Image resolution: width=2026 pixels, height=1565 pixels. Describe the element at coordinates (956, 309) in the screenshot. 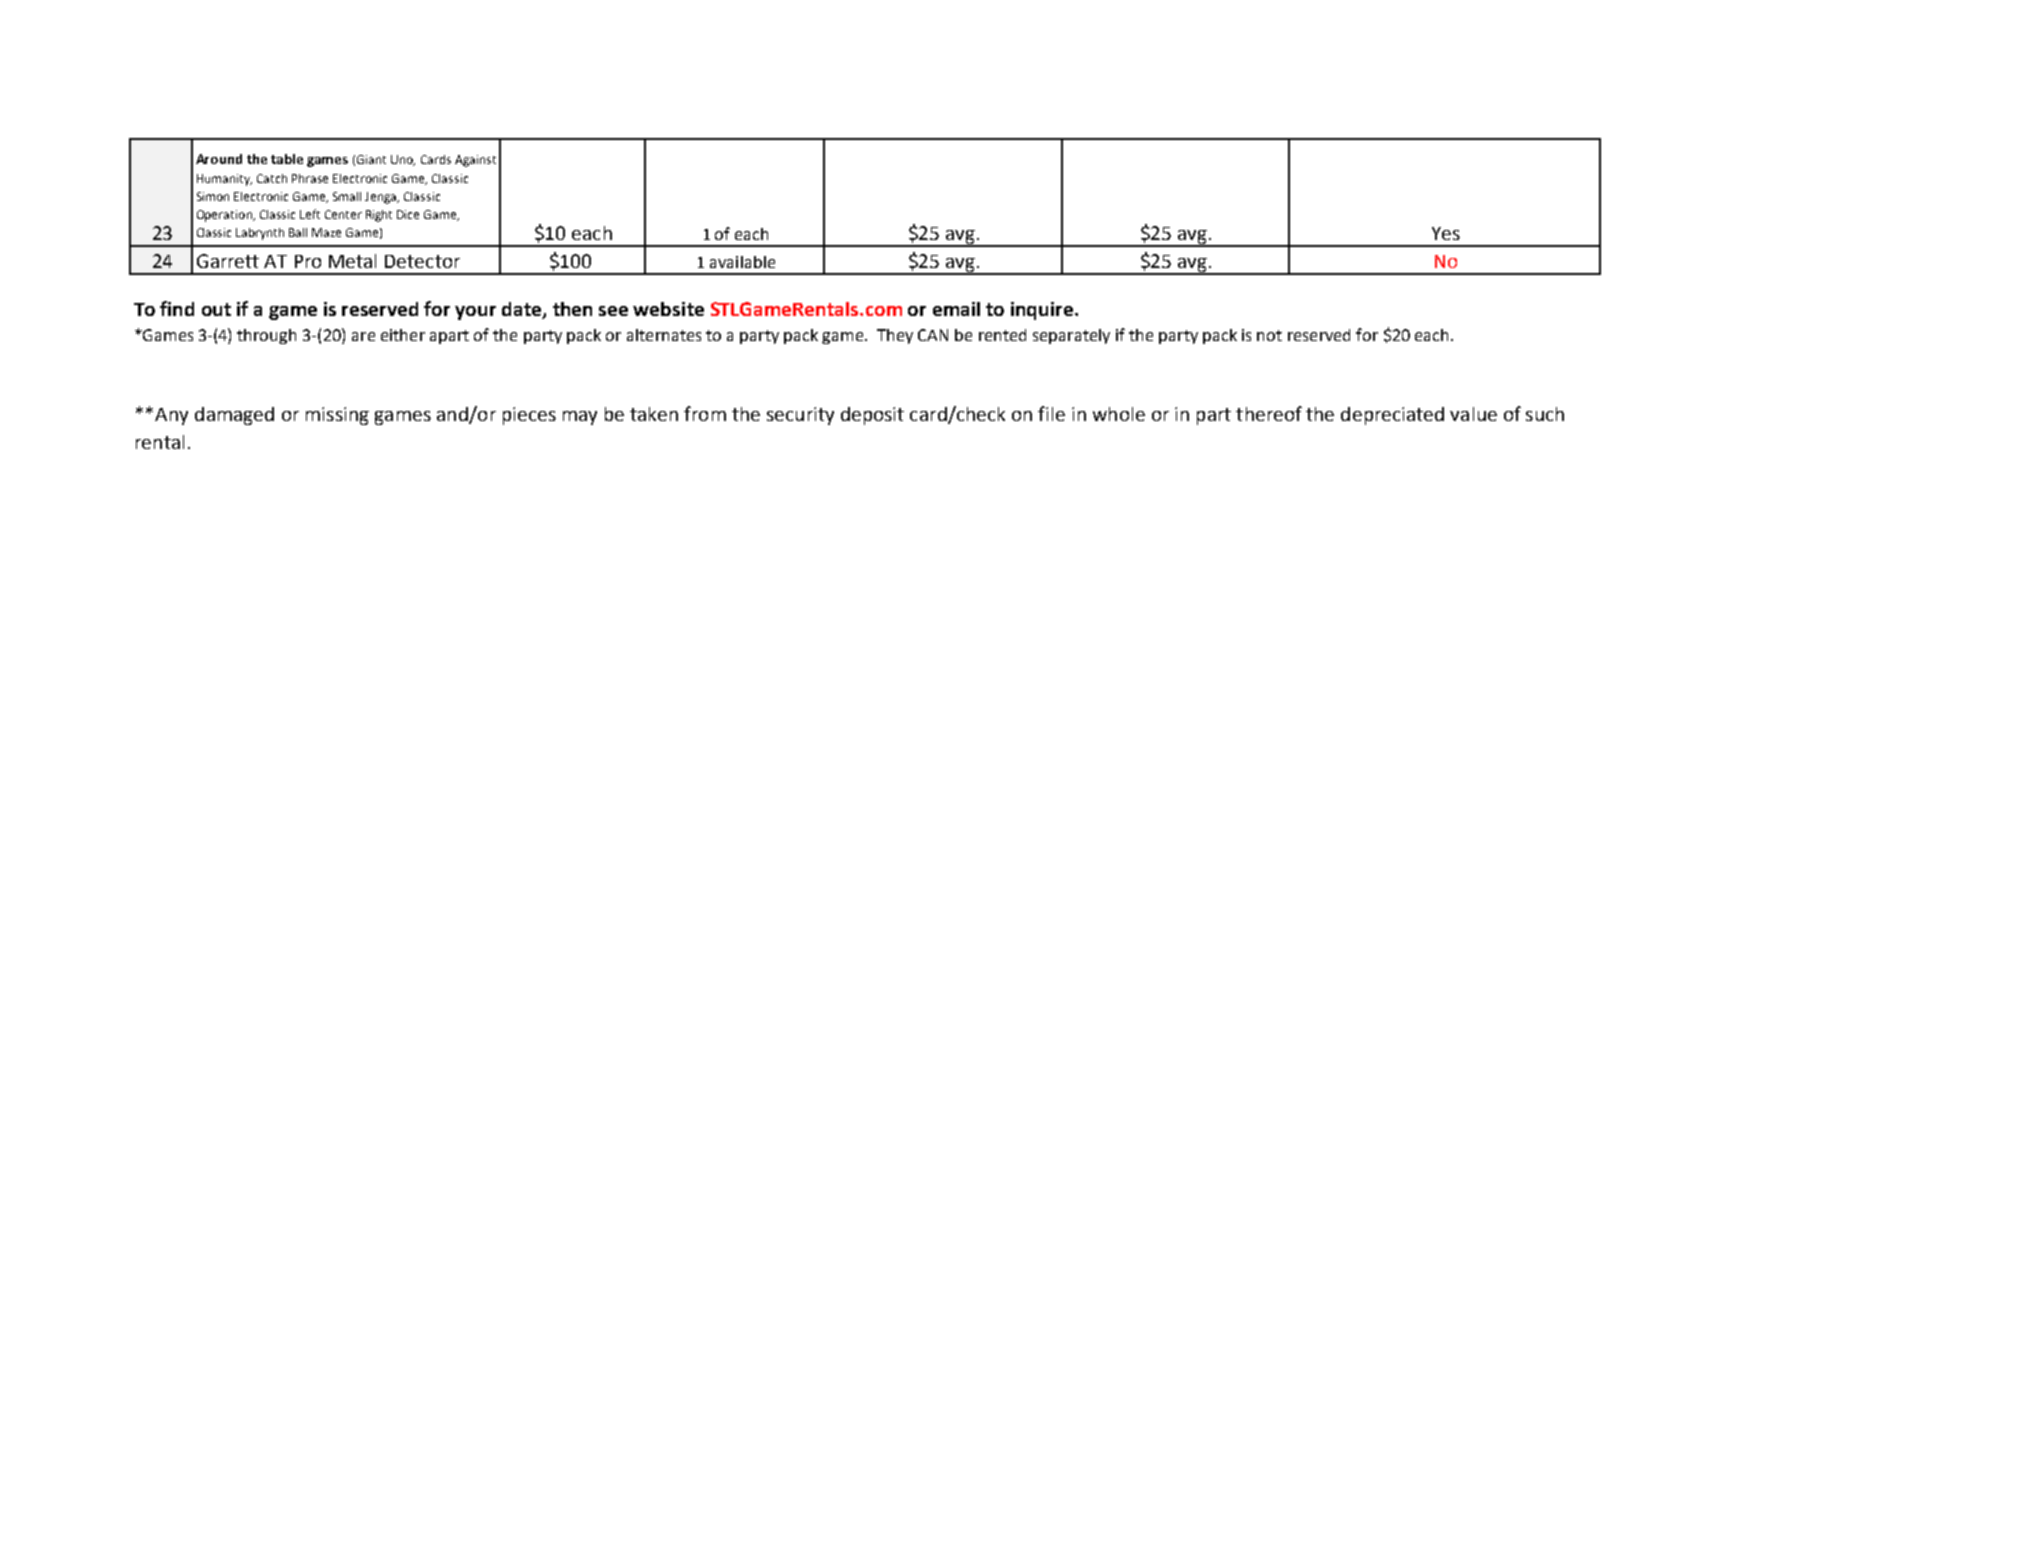

I see `email` at that location.
